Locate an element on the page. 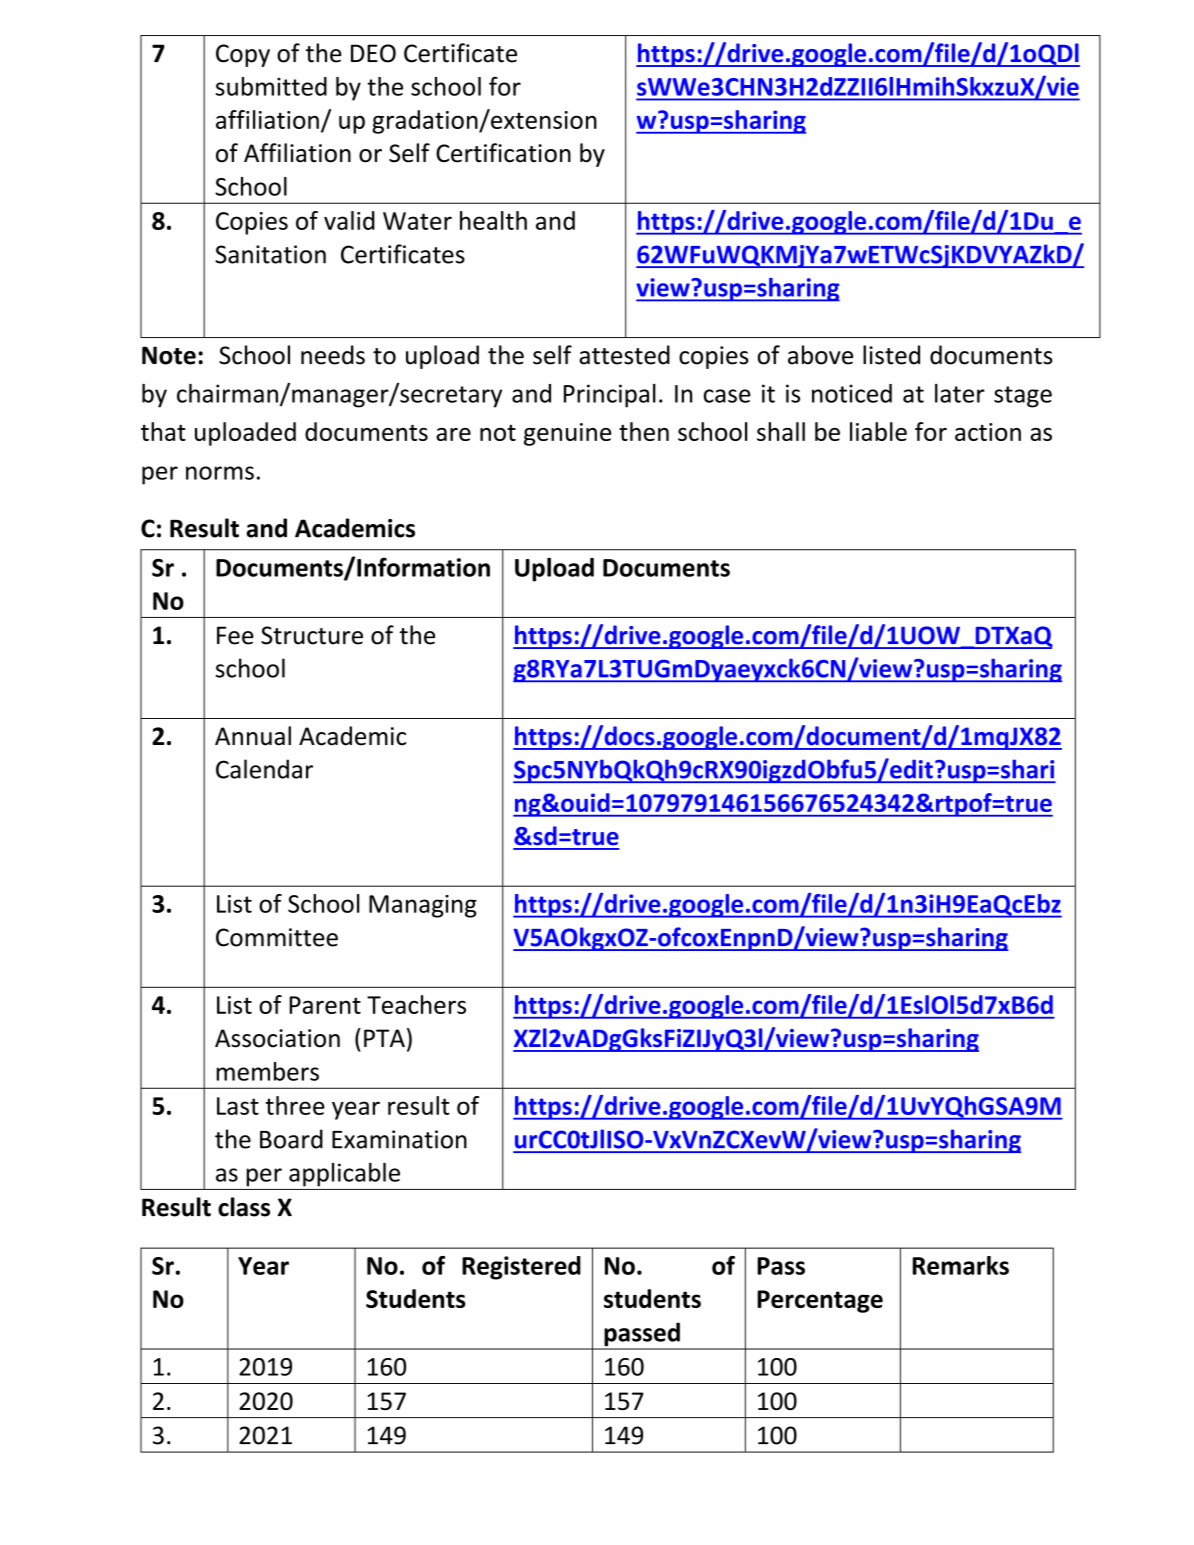 This image has height=1545, width=1194. liable is located at coordinates (878, 431).
